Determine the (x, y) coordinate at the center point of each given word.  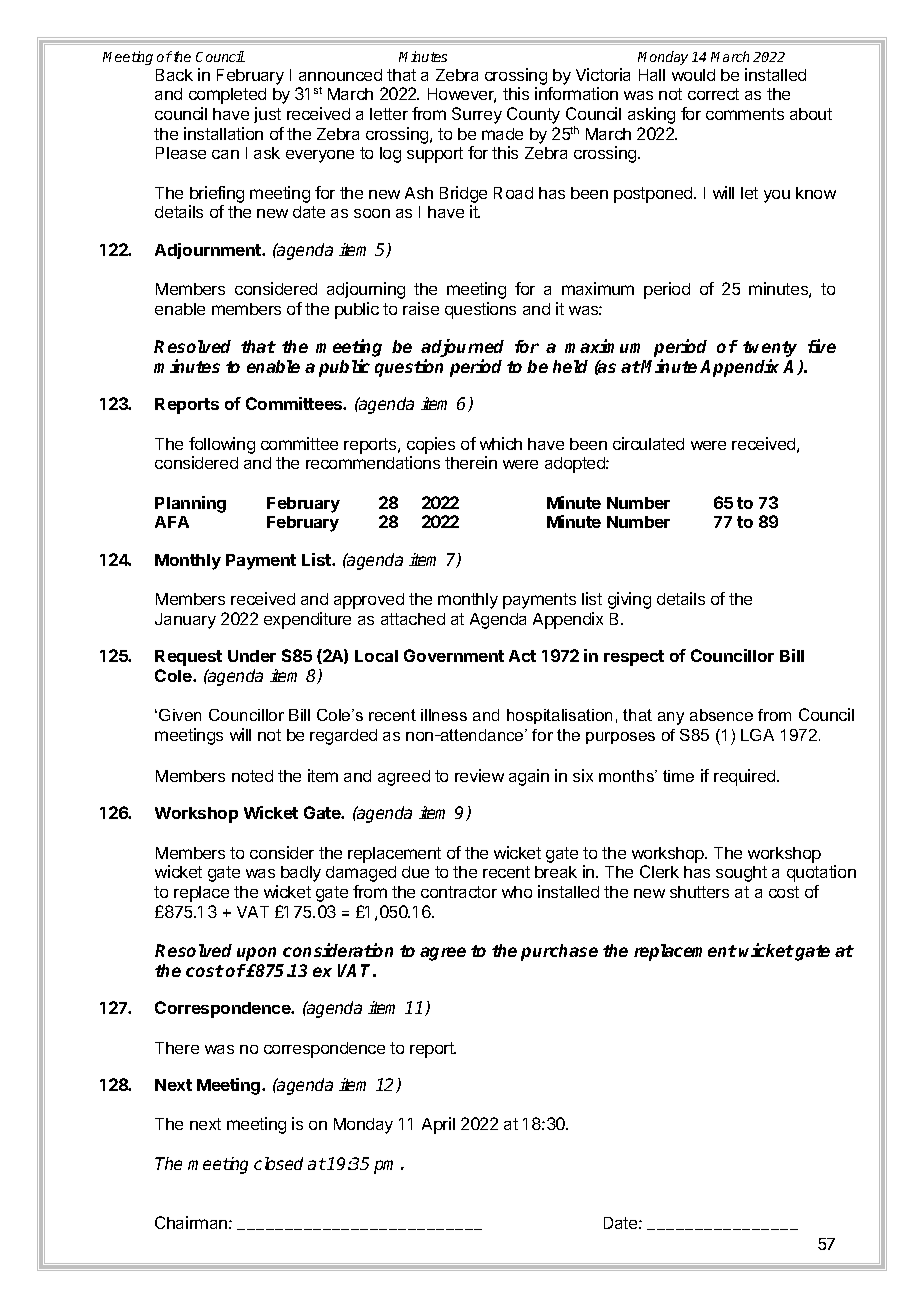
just (267, 115)
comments (745, 114)
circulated (648, 443)
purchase (559, 952)
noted (252, 776)
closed (278, 1163)
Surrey (477, 115)
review (479, 775)
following (222, 445)
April (438, 1125)
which (501, 443)
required (746, 777)
